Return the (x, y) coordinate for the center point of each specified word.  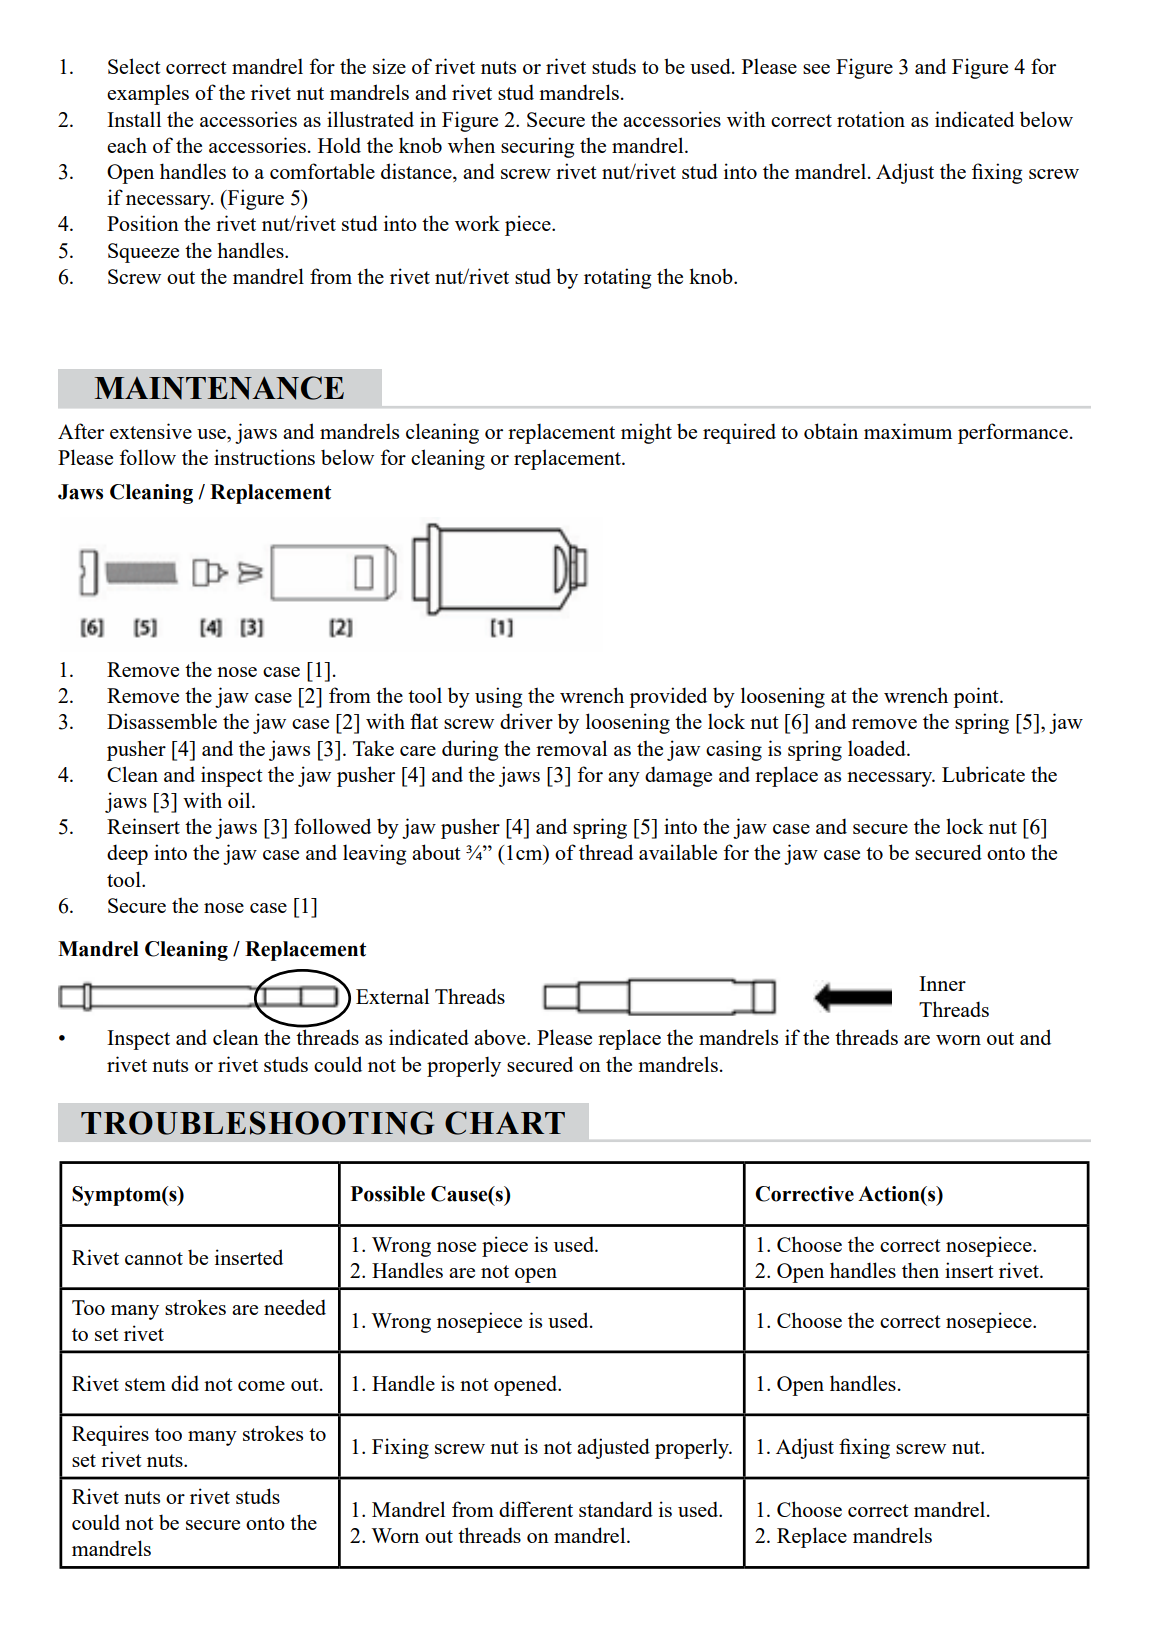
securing (537, 147)
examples (148, 94)
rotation (871, 119)
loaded (878, 748)
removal (571, 748)
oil (240, 800)
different (536, 1509)
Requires (110, 1435)
